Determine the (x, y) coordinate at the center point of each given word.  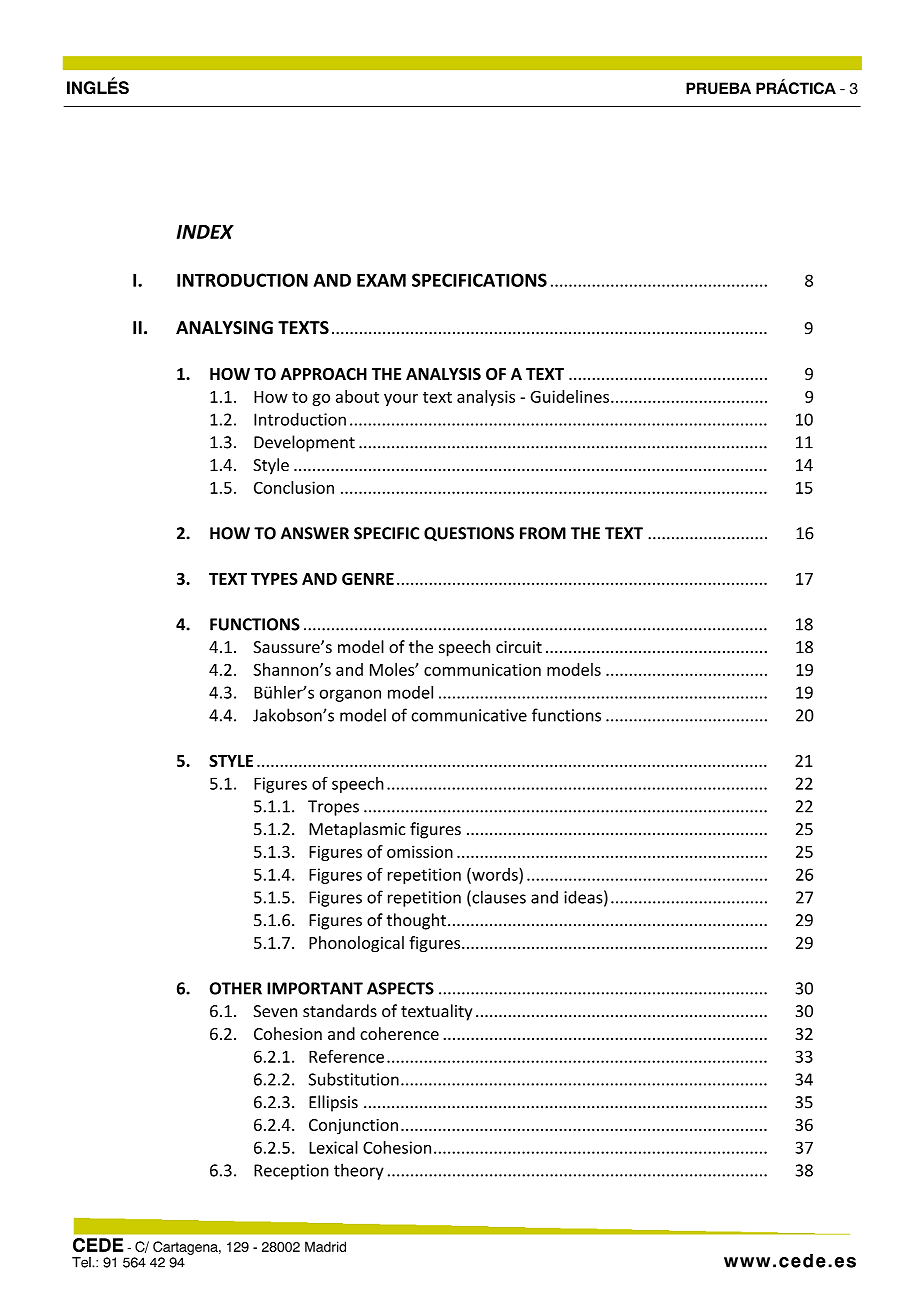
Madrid (325, 1246)
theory (359, 1171)
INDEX (205, 232)
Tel (82, 1262)
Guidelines (570, 396)
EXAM (381, 280)
